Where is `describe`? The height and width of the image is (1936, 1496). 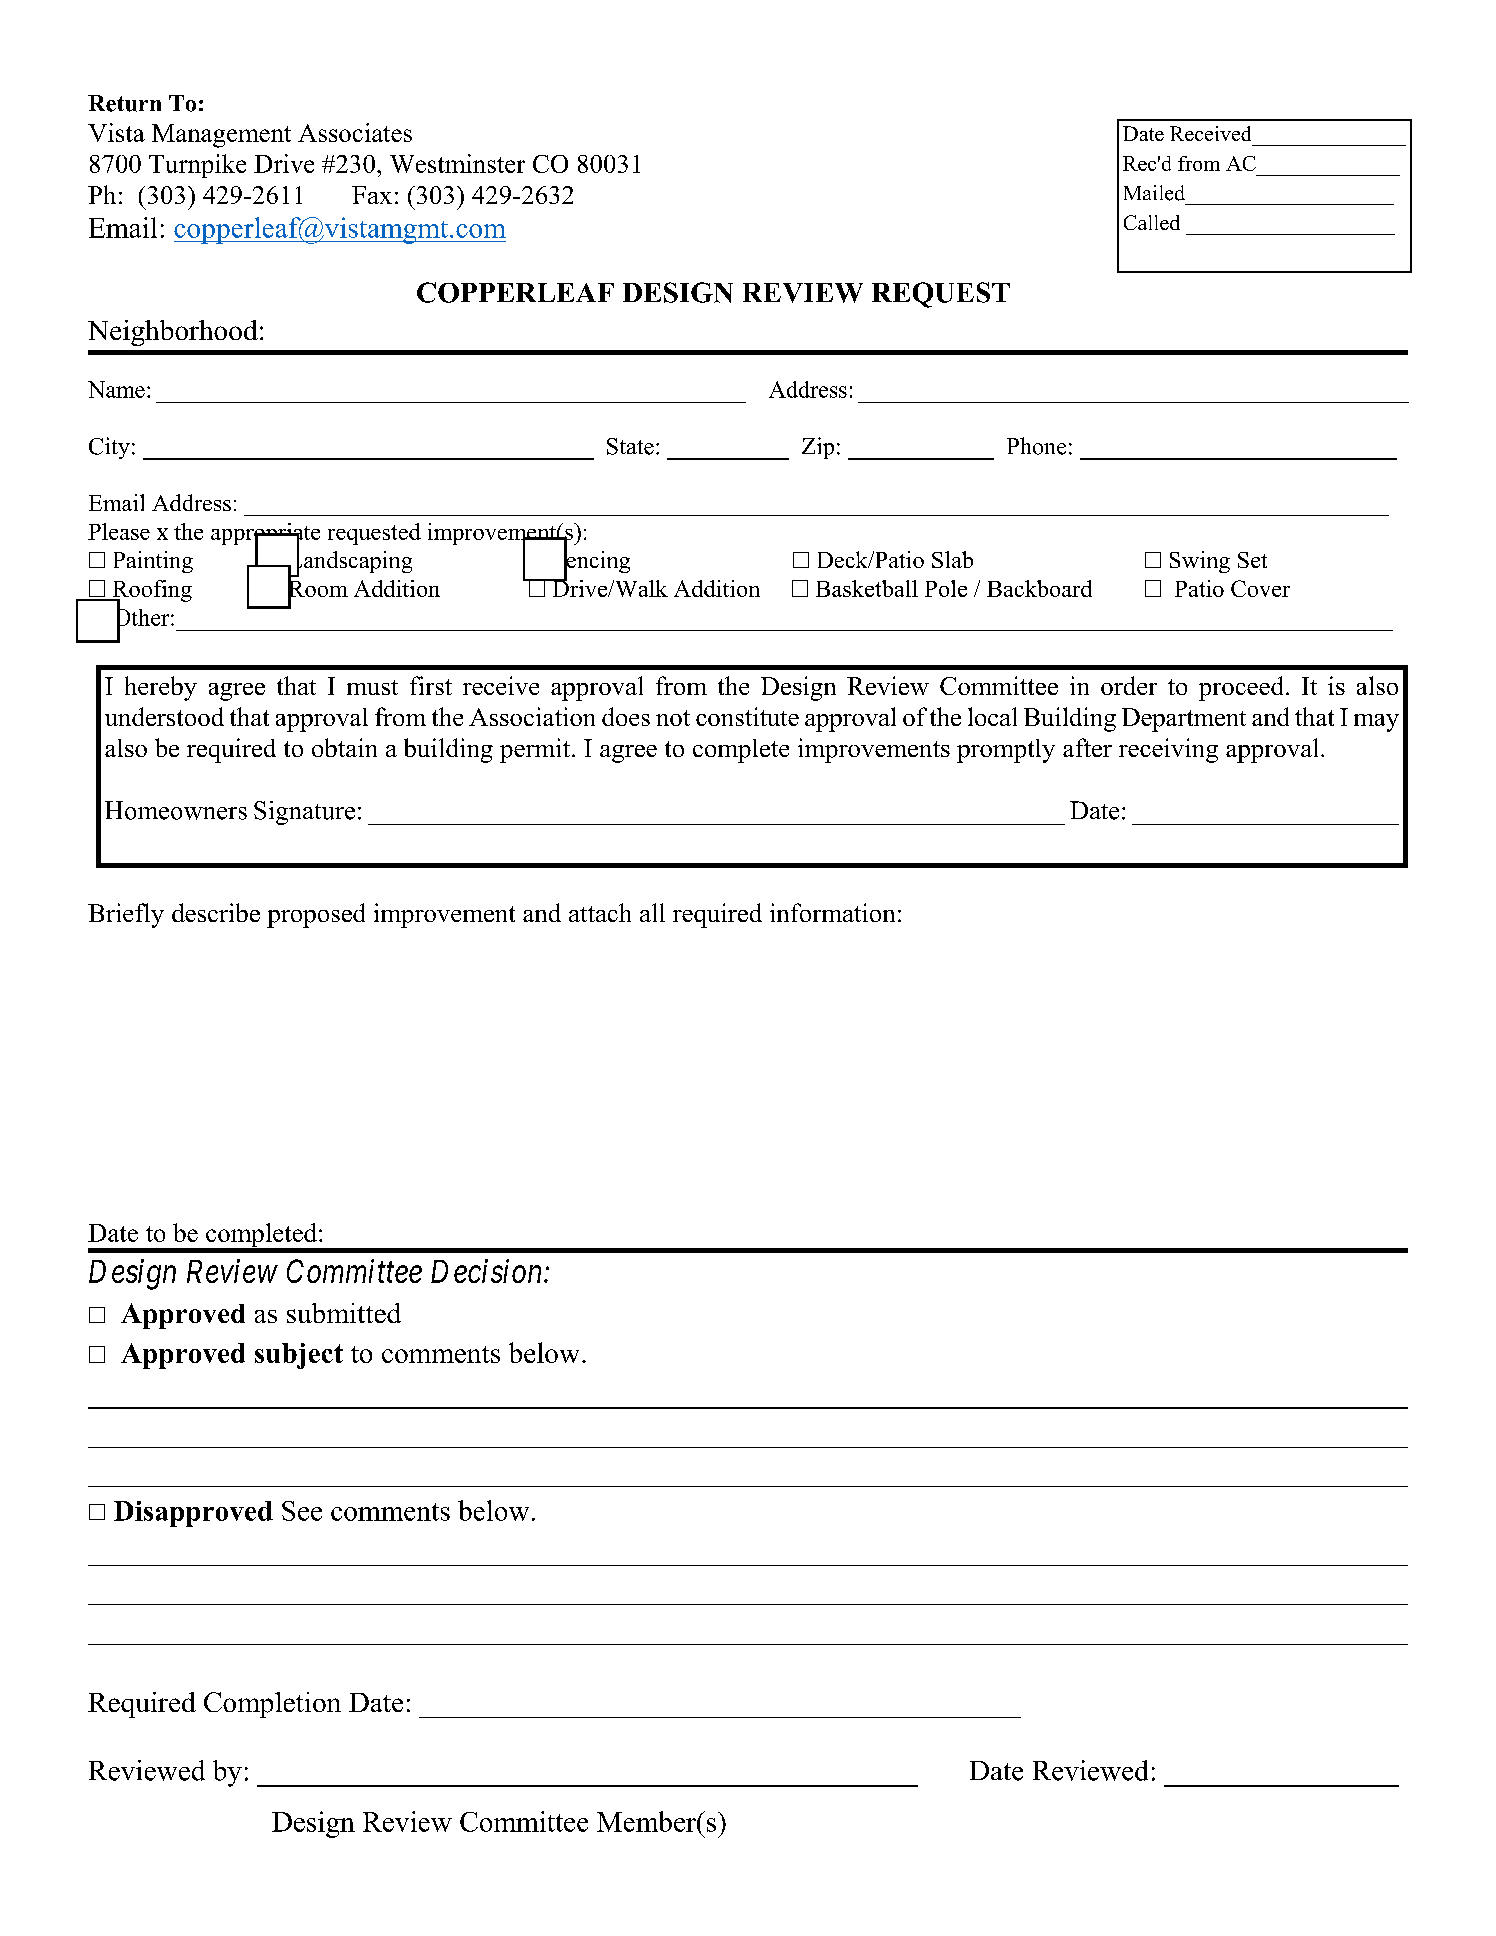
describe is located at coordinates (216, 912).
